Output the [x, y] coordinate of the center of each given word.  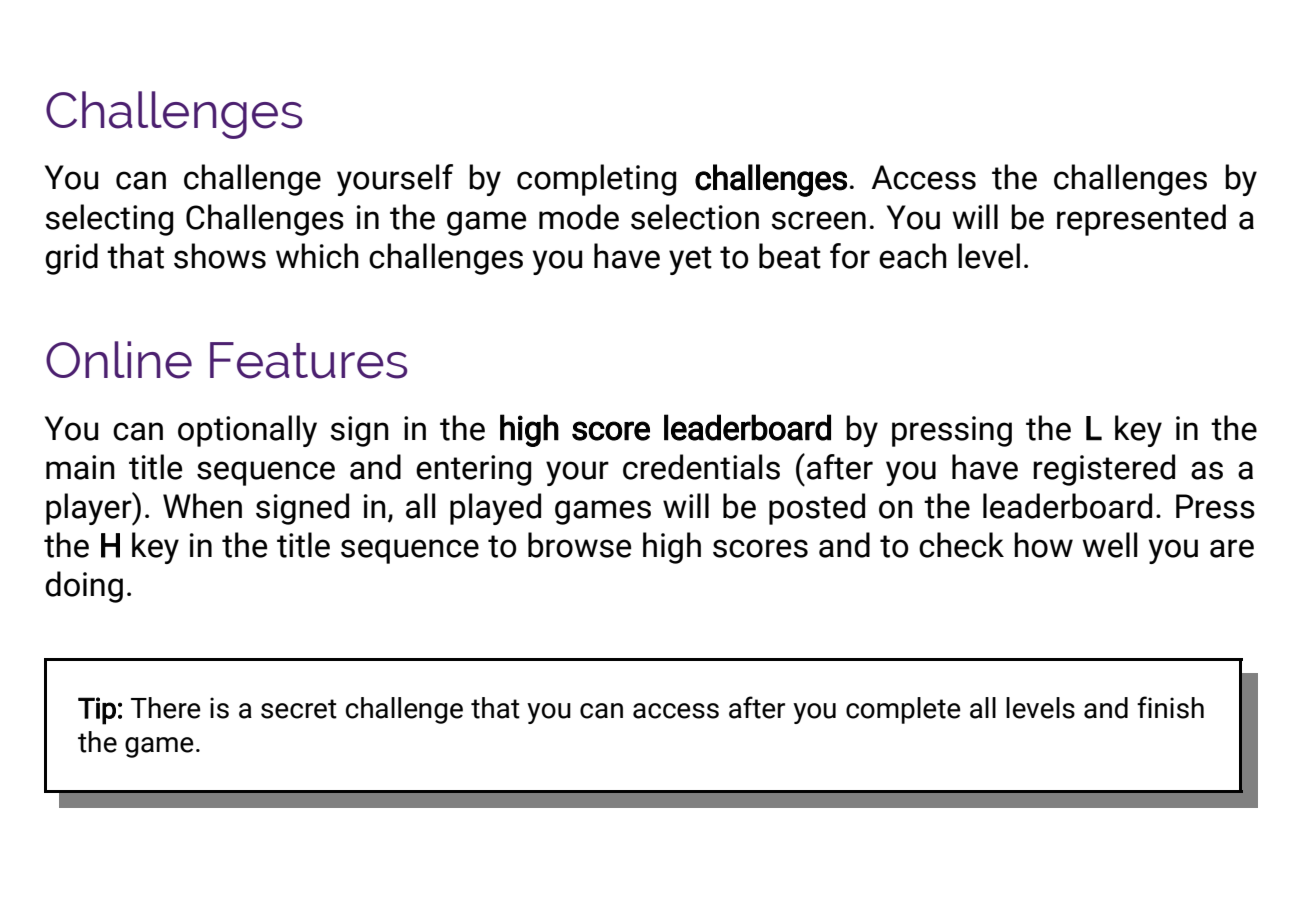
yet [690, 260]
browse [580, 545]
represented [1141, 220]
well [1110, 545]
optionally [247, 431]
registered [1104, 470]
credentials [701, 467]
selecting [109, 220]
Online [119, 360]
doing [84, 587]
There [166, 708]
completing [596, 180]
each [913, 256]
